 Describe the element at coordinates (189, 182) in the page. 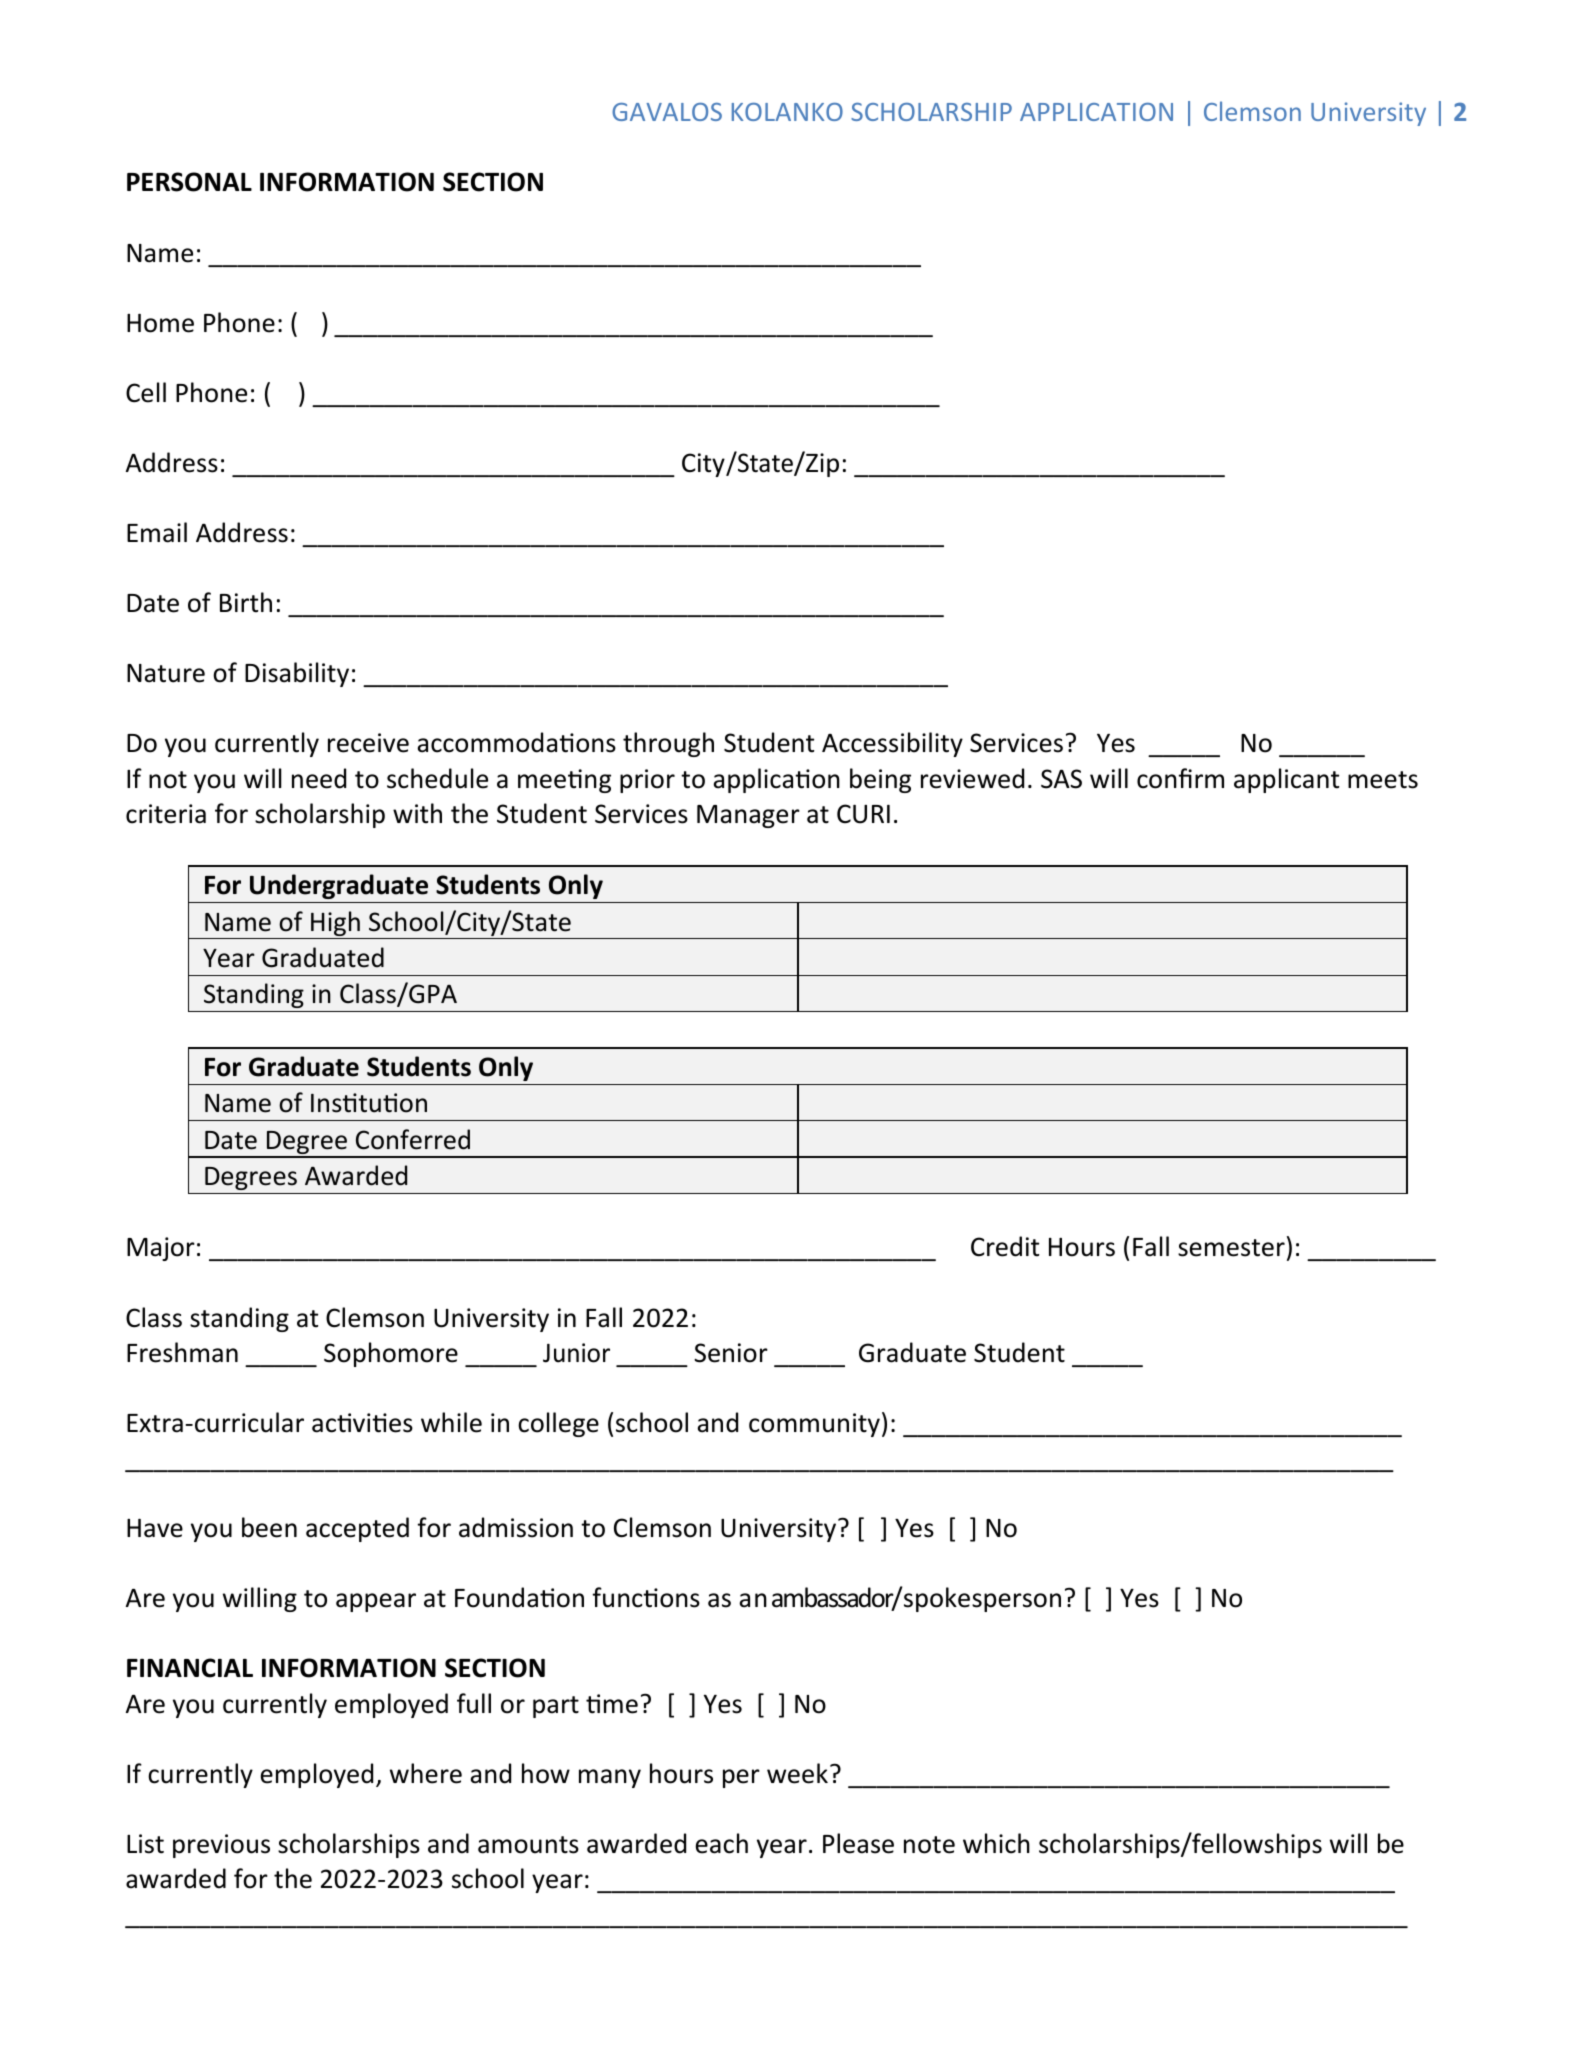

I see `PERSONAL` at that location.
